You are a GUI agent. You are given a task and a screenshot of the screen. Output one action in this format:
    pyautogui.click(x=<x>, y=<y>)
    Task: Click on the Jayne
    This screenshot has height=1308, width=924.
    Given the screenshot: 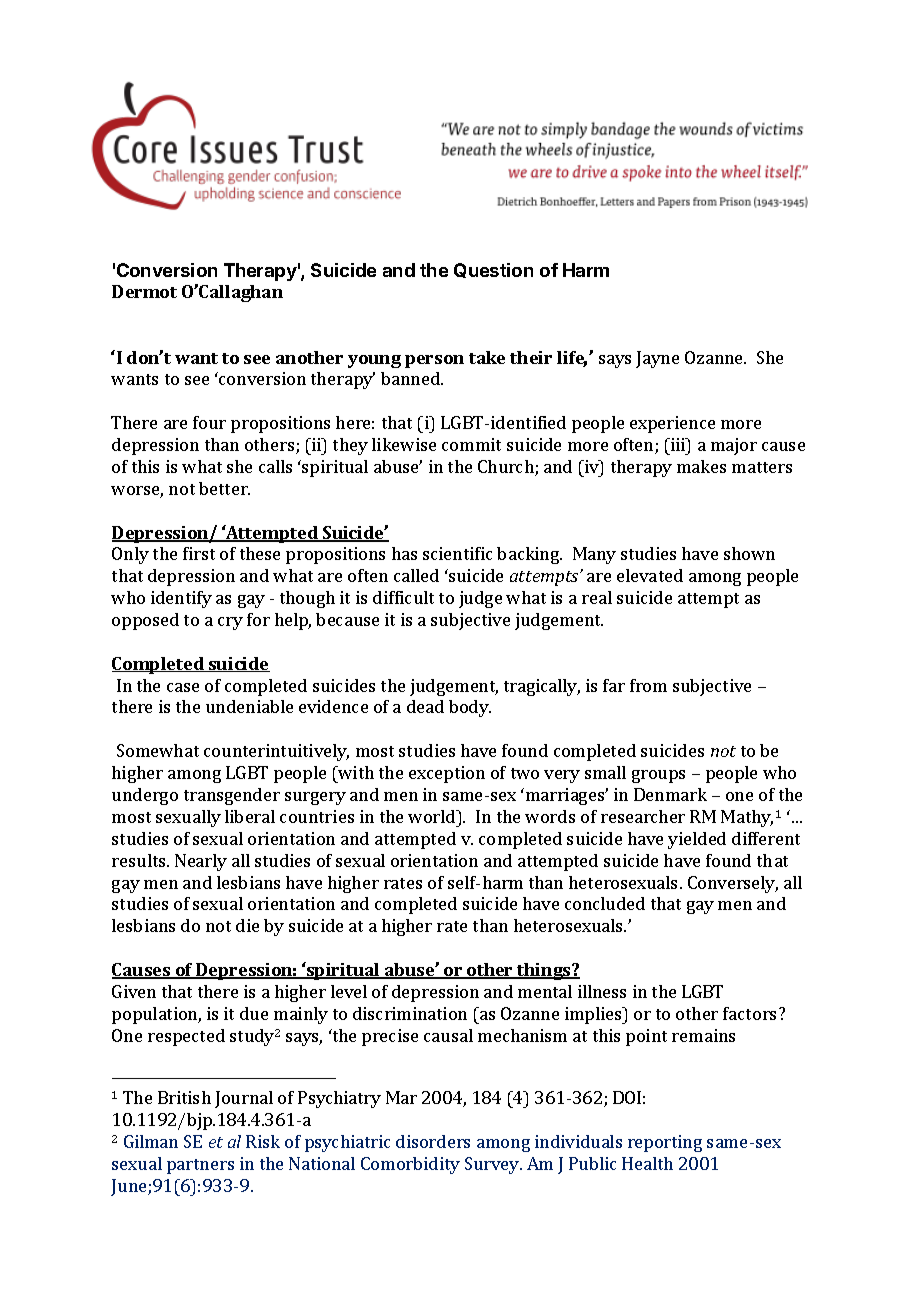 What is the action you would take?
    pyautogui.click(x=657, y=359)
